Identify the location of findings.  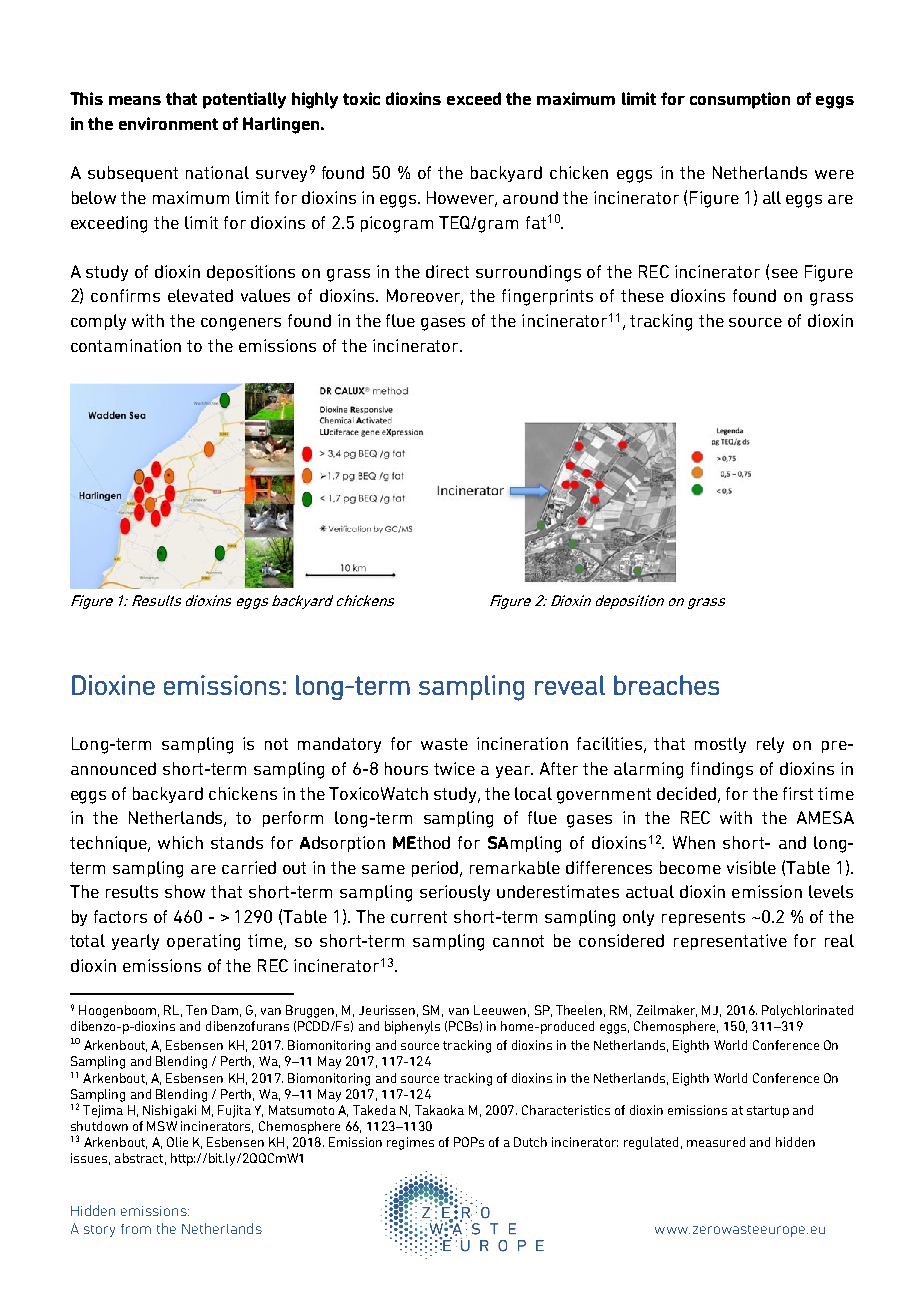
(722, 770).
